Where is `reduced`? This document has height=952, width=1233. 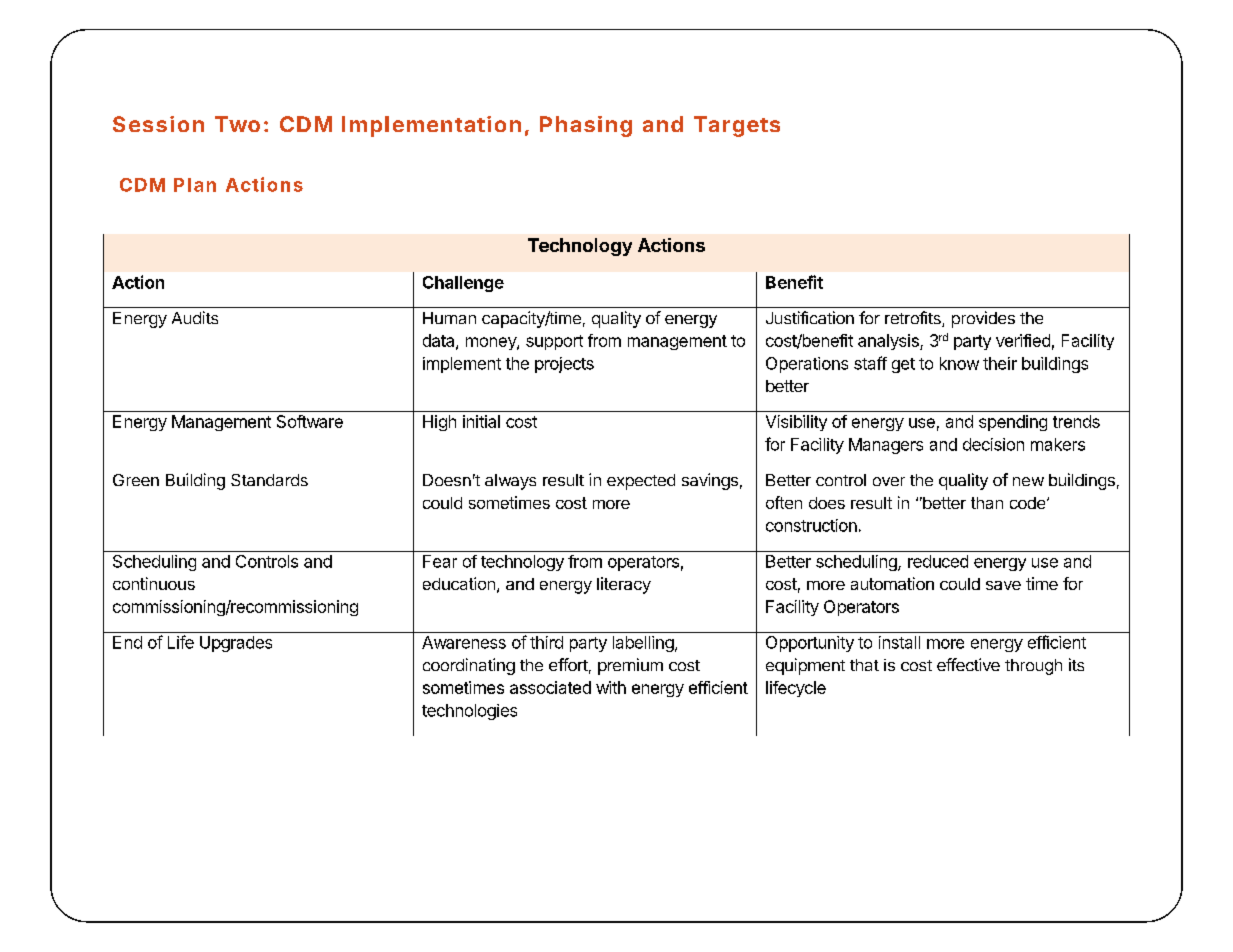
reduced is located at coordinates (938, 561).
